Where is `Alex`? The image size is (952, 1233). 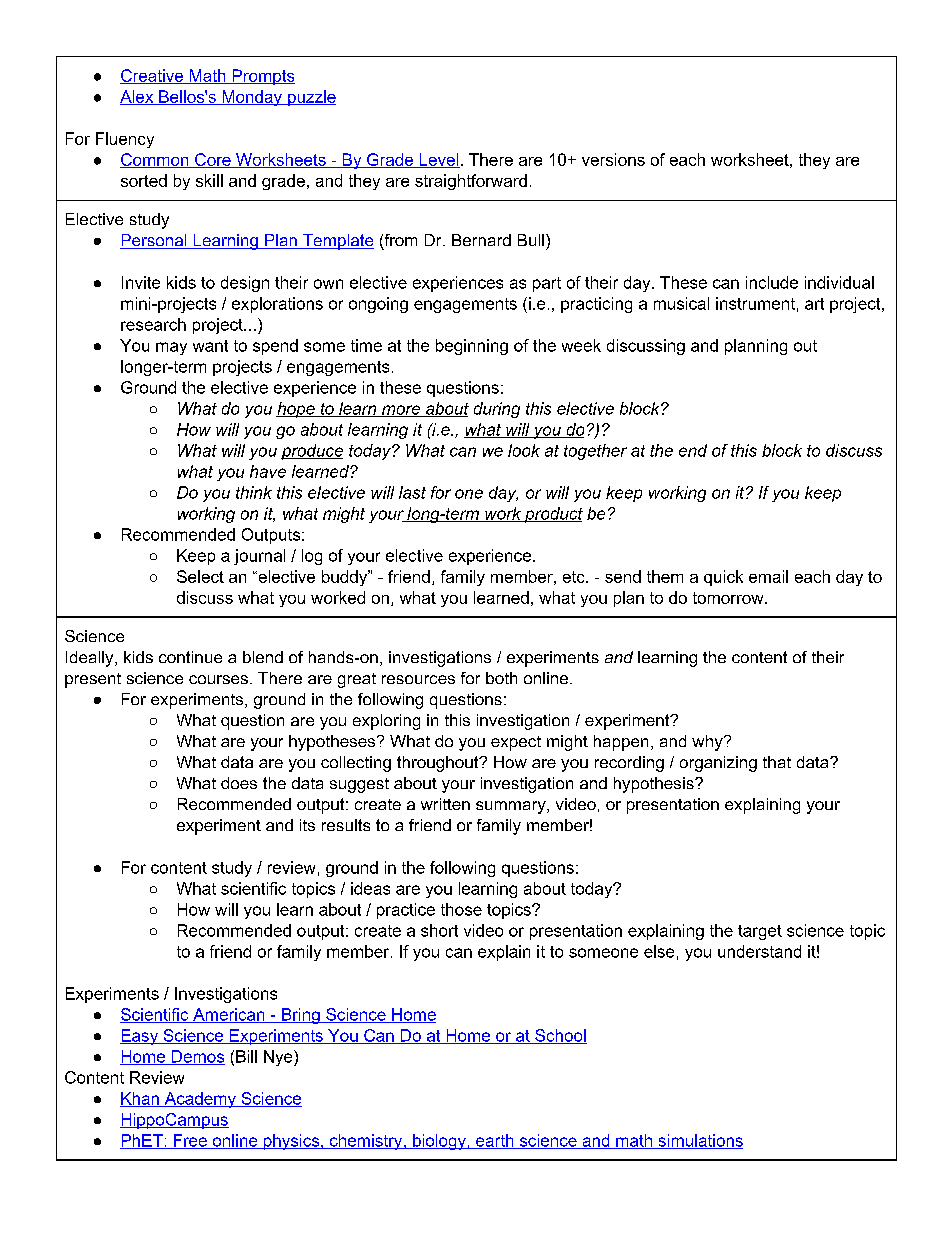 Alex is located at coordinates (138, 97).
